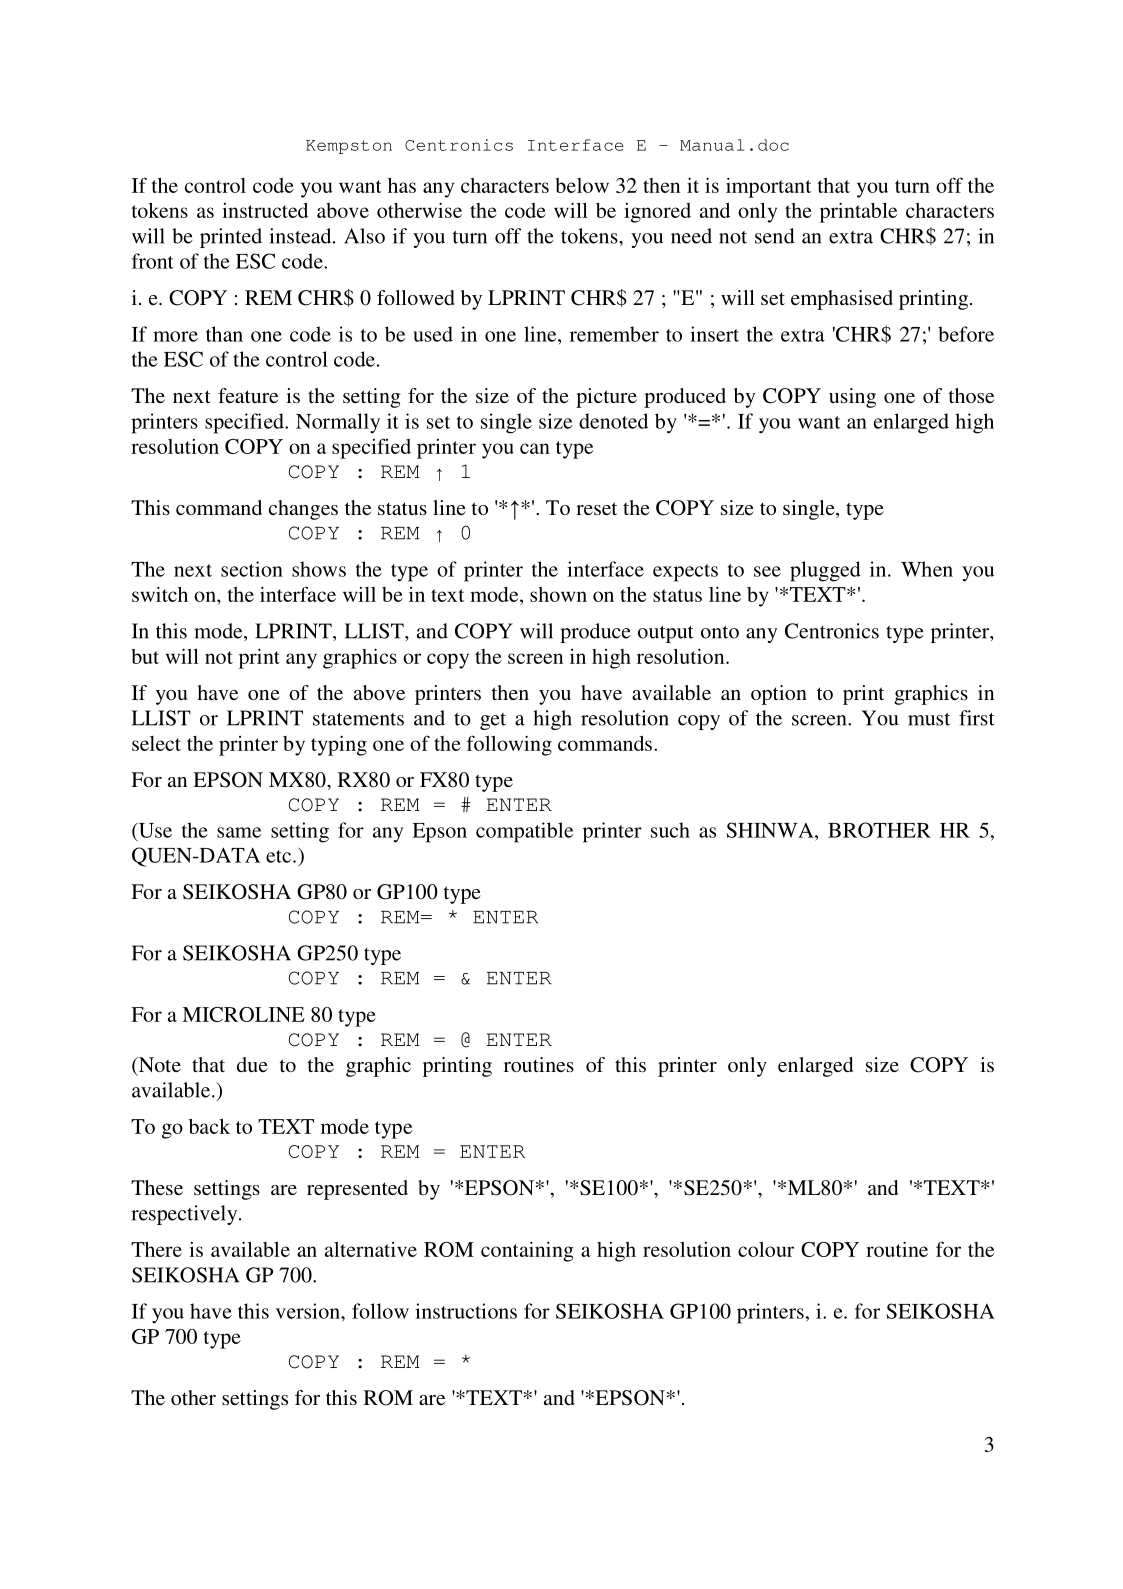 The width and height of the screenshot is (1123, 1589). Describe the element at coordinates (309, 1311) in the screenshot. I see `version` at that location.
